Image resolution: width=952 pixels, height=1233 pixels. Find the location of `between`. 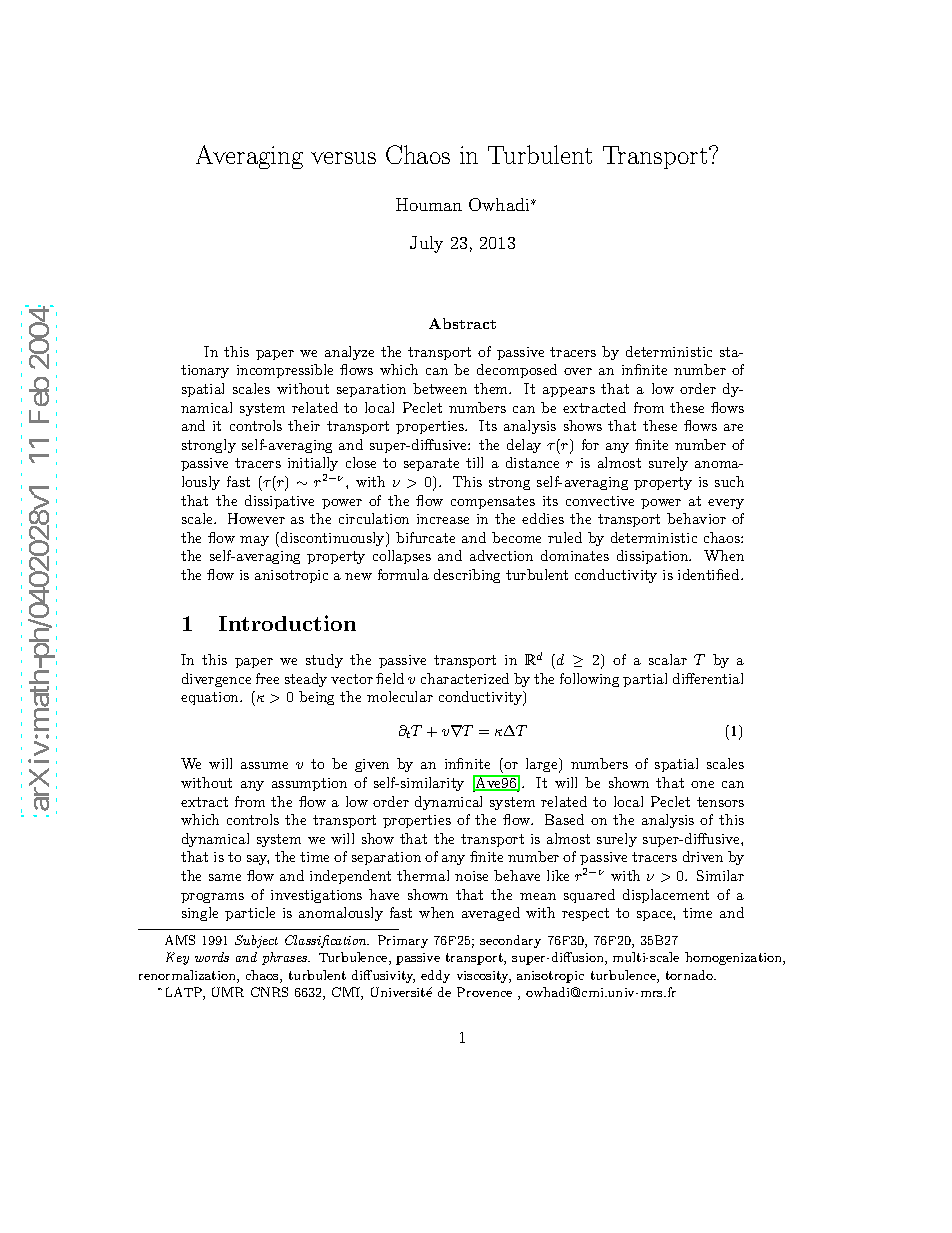

between is located at coordinates (440, 388).
